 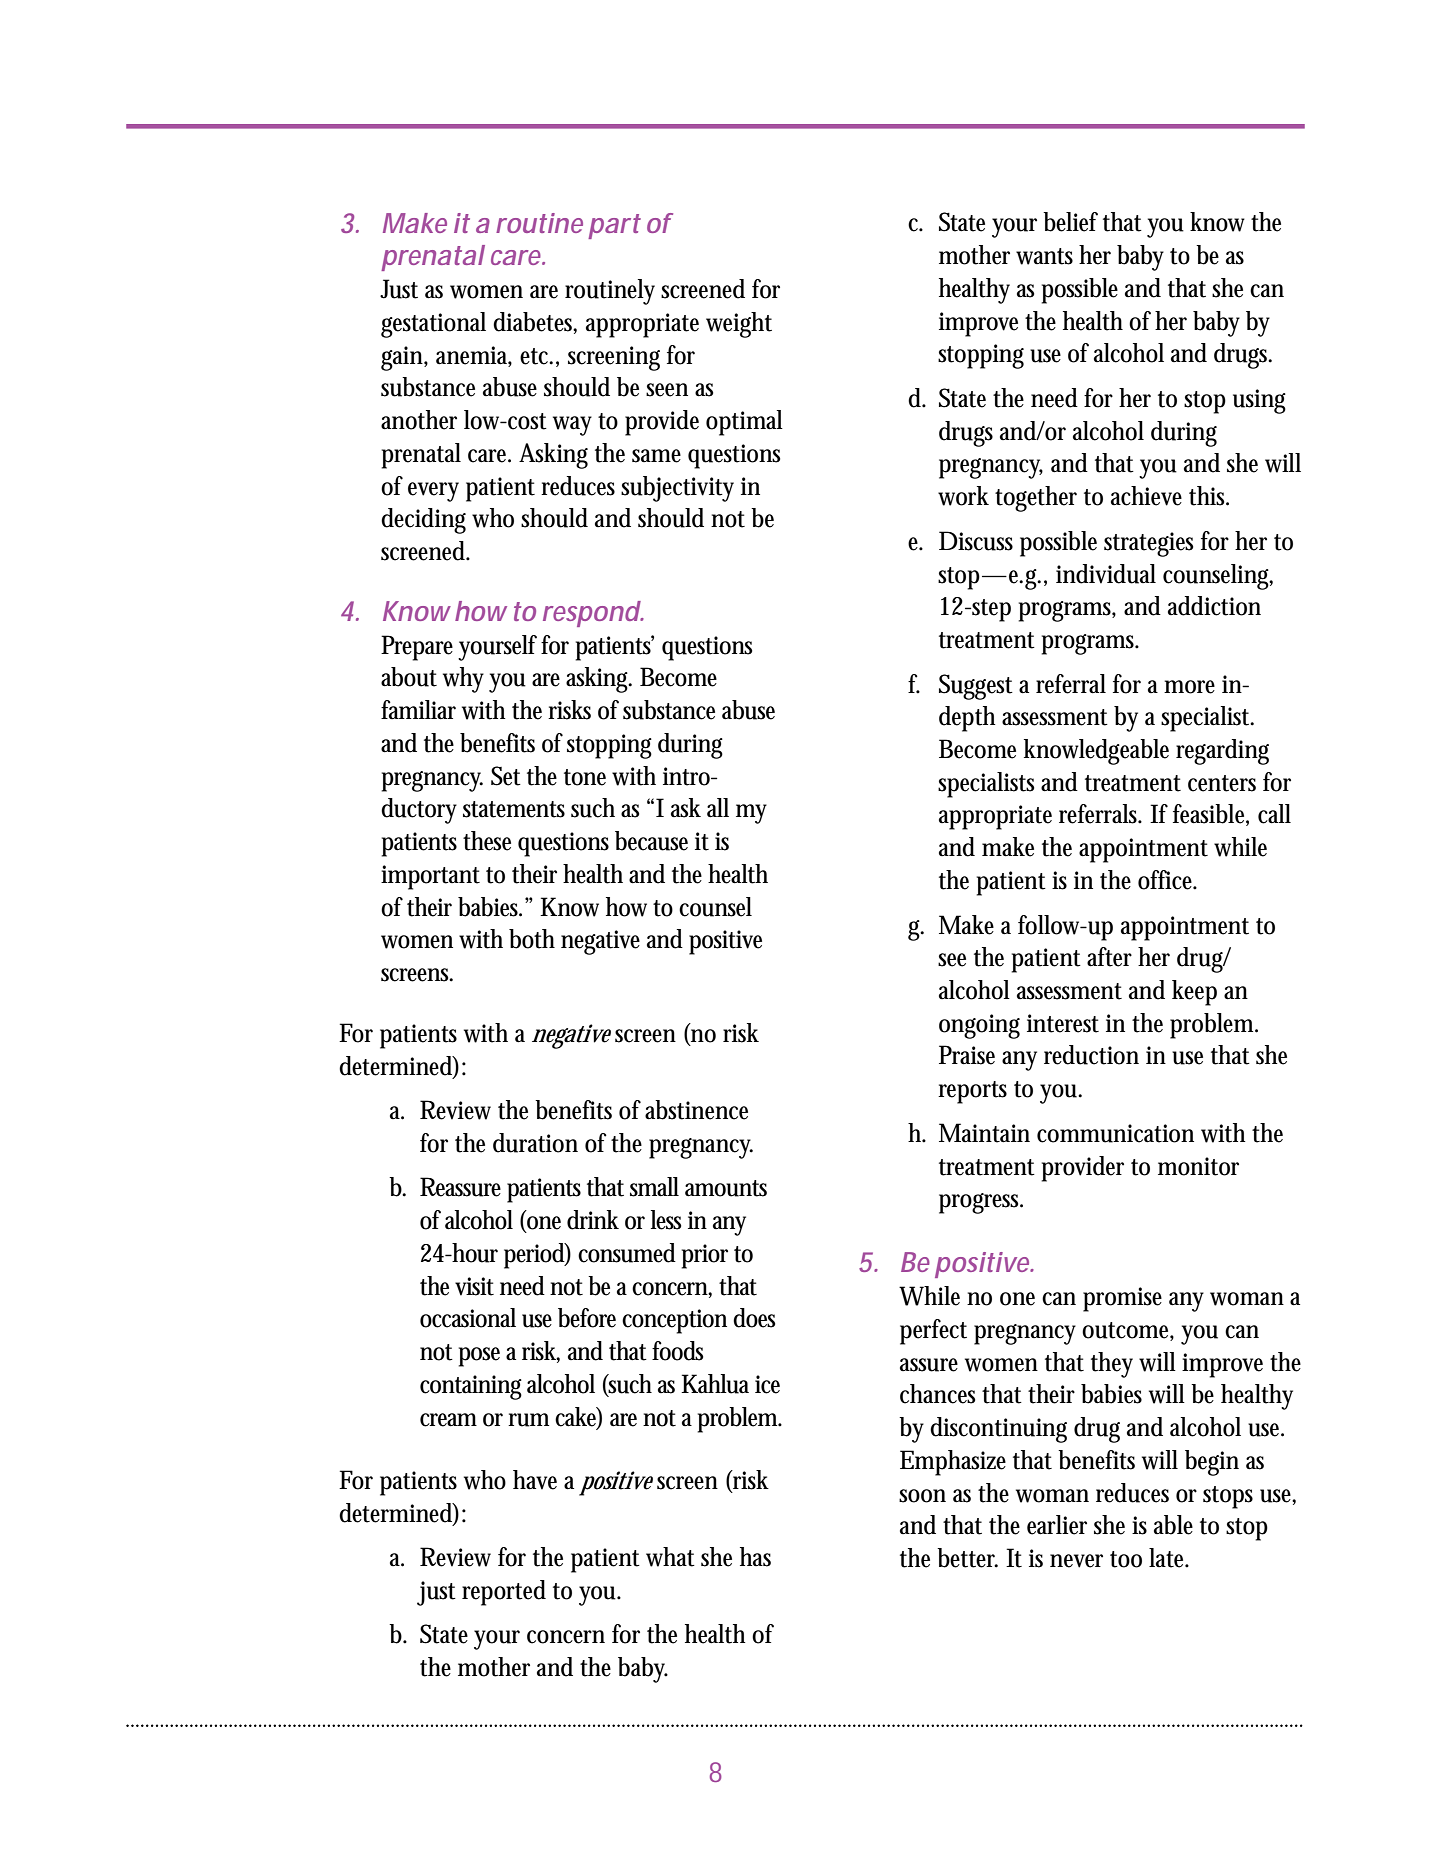 I want to click on diabetes, so click(x=535, y=323).
